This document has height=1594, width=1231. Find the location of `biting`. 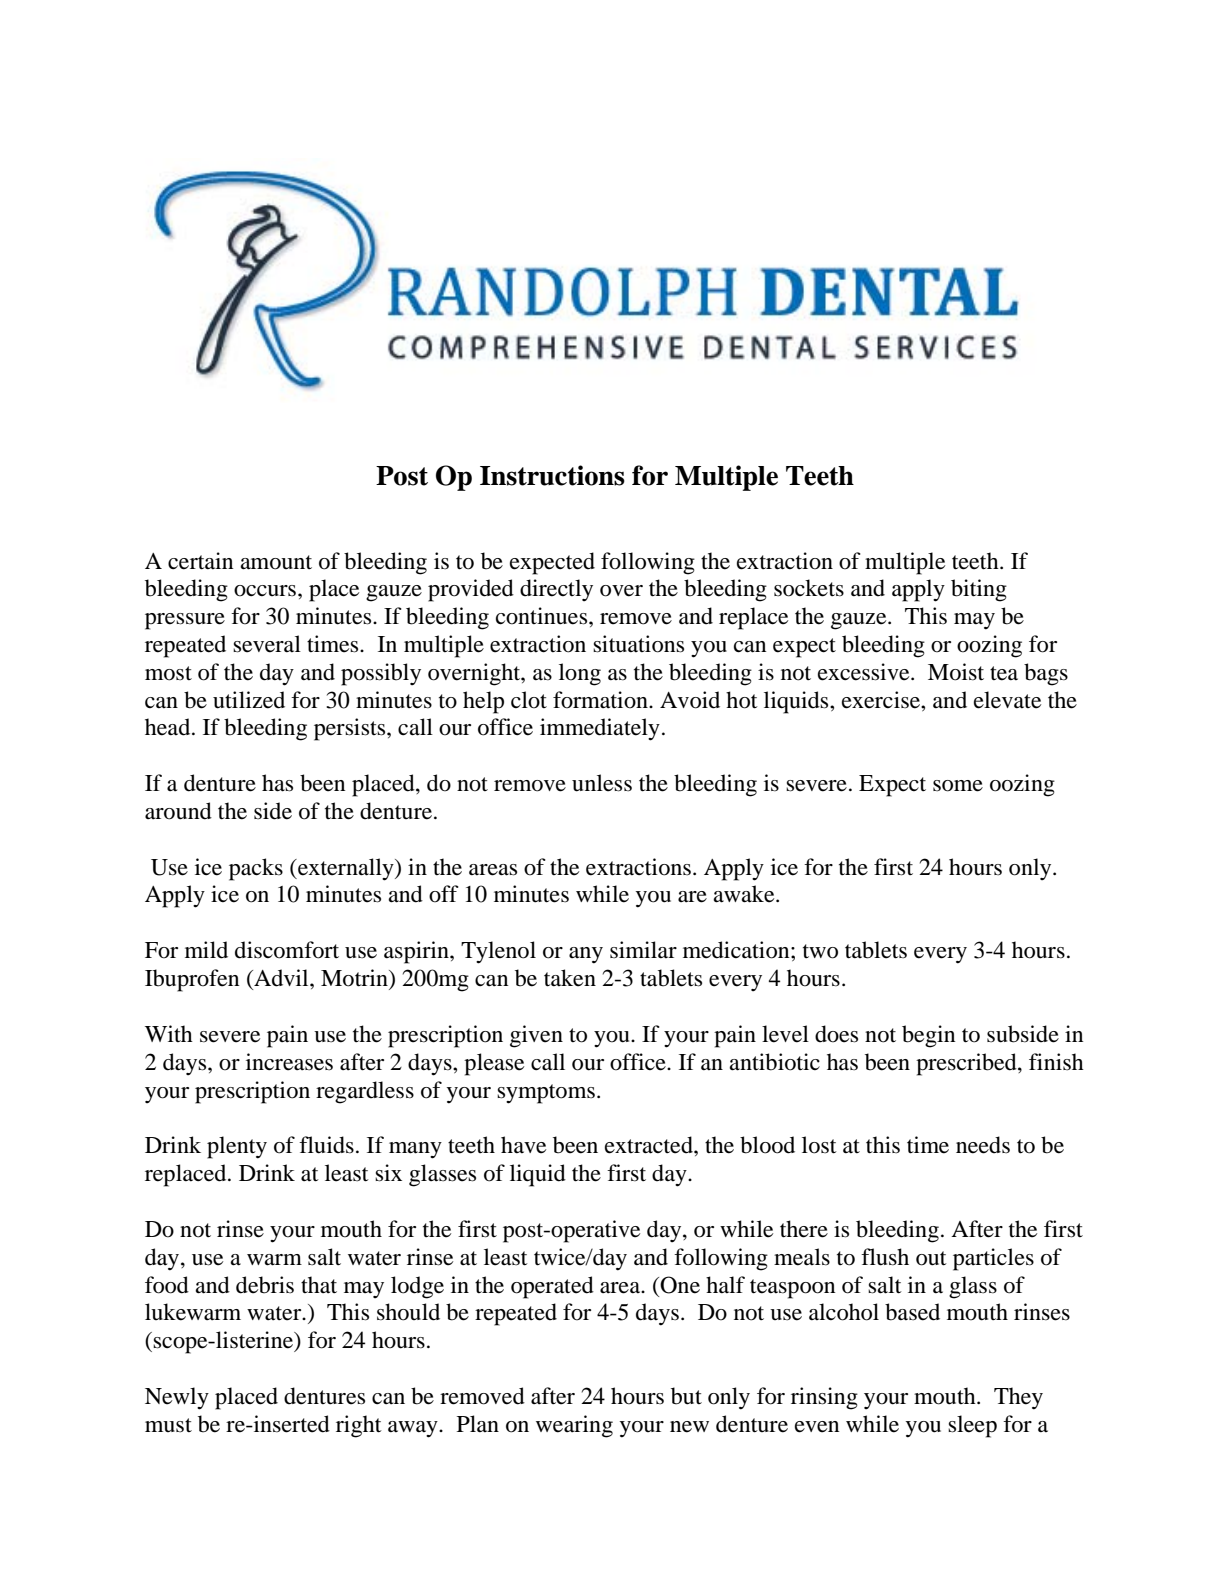

biting is located at coordinates (979, 590).
